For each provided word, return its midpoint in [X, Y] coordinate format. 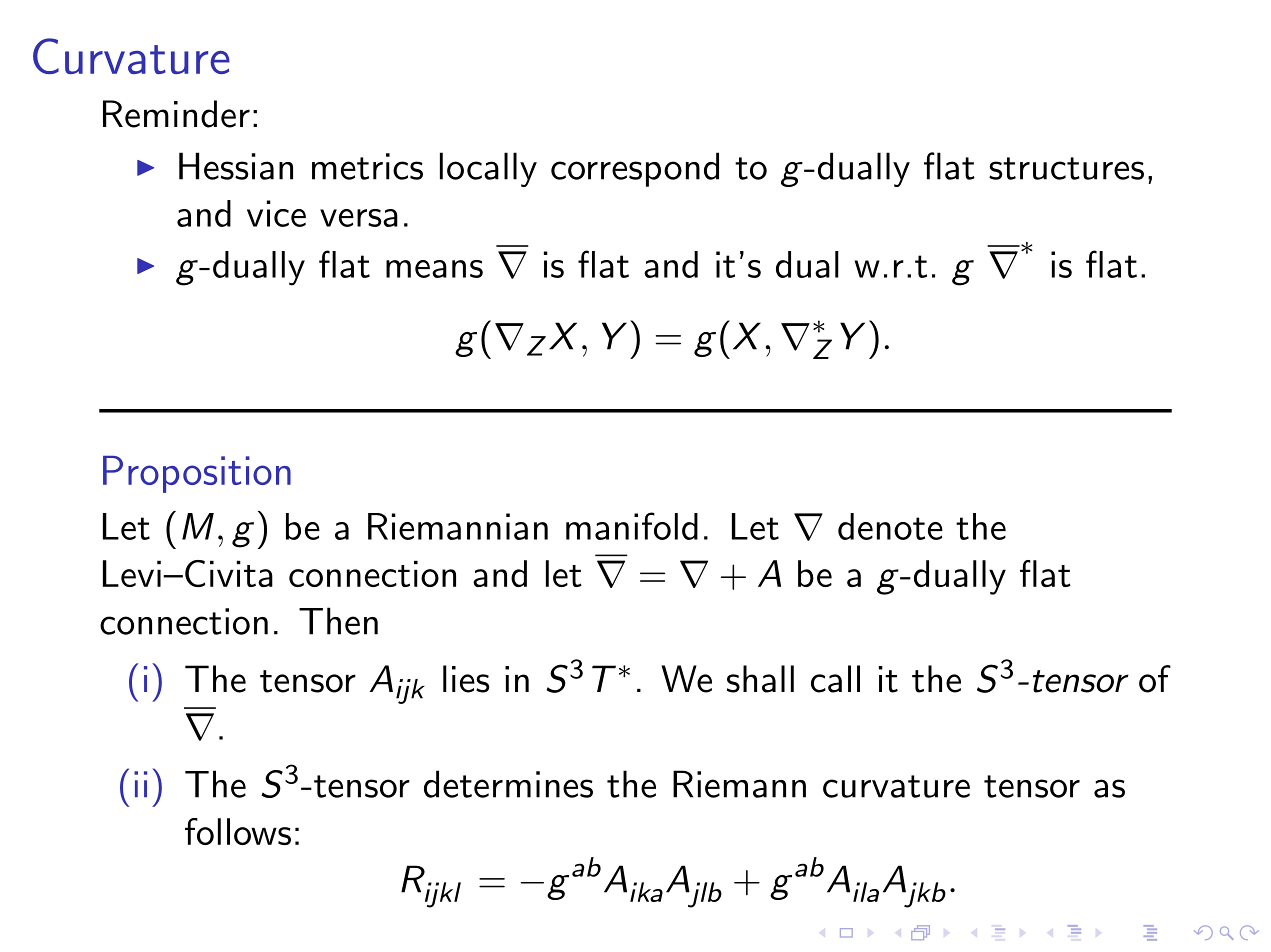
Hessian [236, 166]
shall [760, 679]
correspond [635, 169]
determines [508, 784]
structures [1066, 168]
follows [238, 831]
